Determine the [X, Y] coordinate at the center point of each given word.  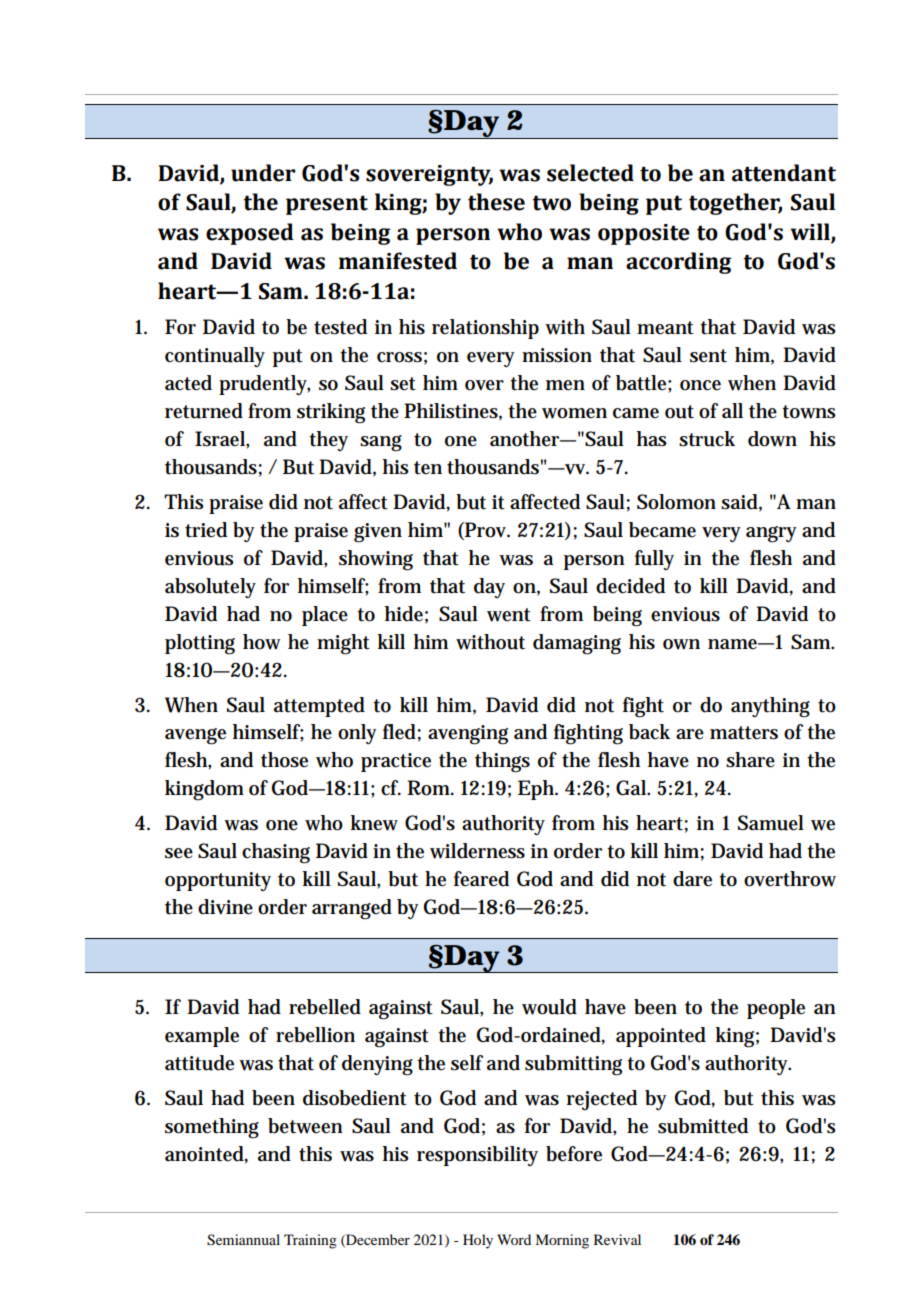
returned [204, 411]
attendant [784, 173]
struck [707, 439]
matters [744, 733]
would [549, 1007]
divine [225, 907]
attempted [319, 707]
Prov [486, 531]
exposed [250, 234]
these [496, 202]
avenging [468, 735]
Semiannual [243, 1240]
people [776, 1009]
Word [514, 1239]
